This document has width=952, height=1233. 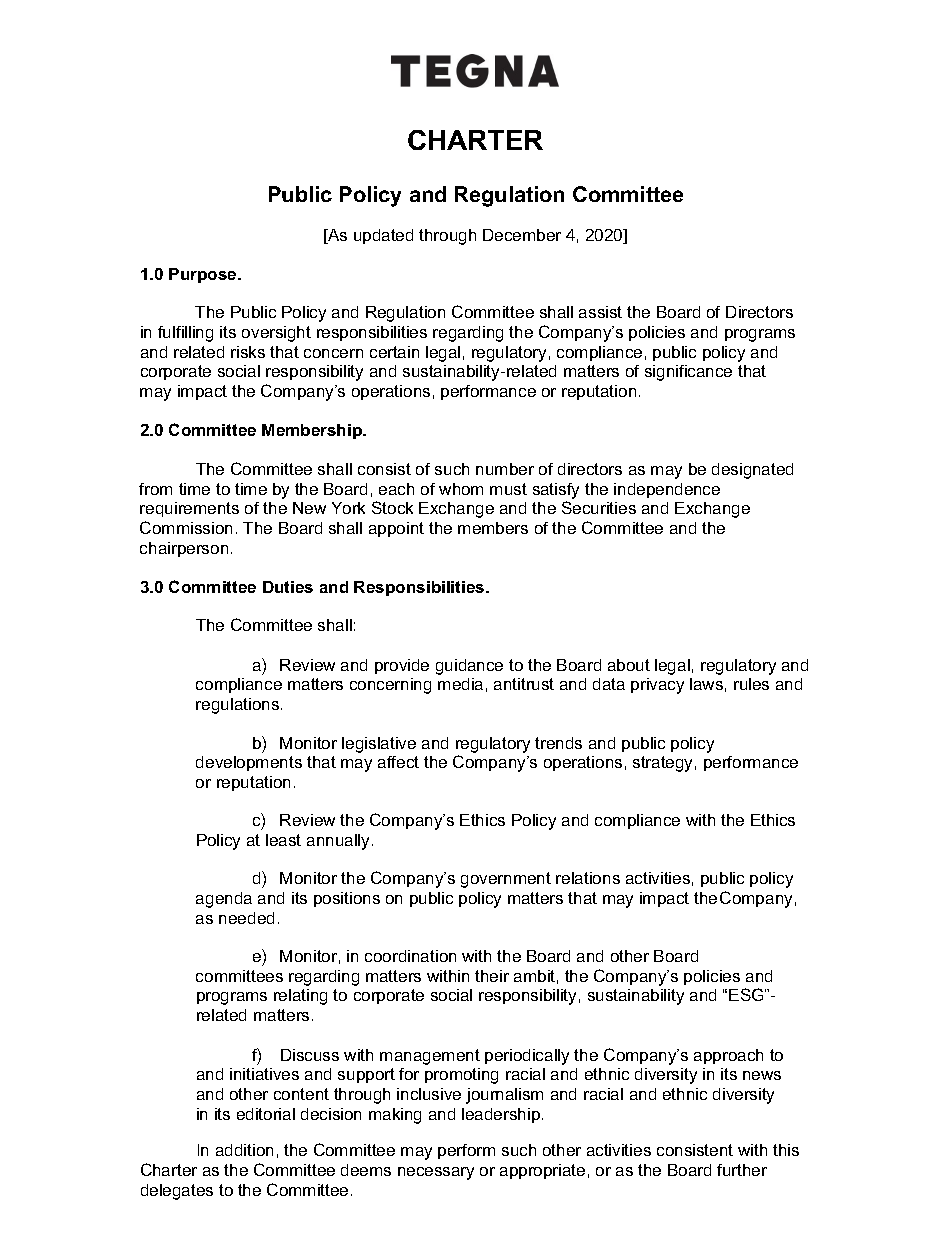 I want to click on media, so click(x=460, y=684).
